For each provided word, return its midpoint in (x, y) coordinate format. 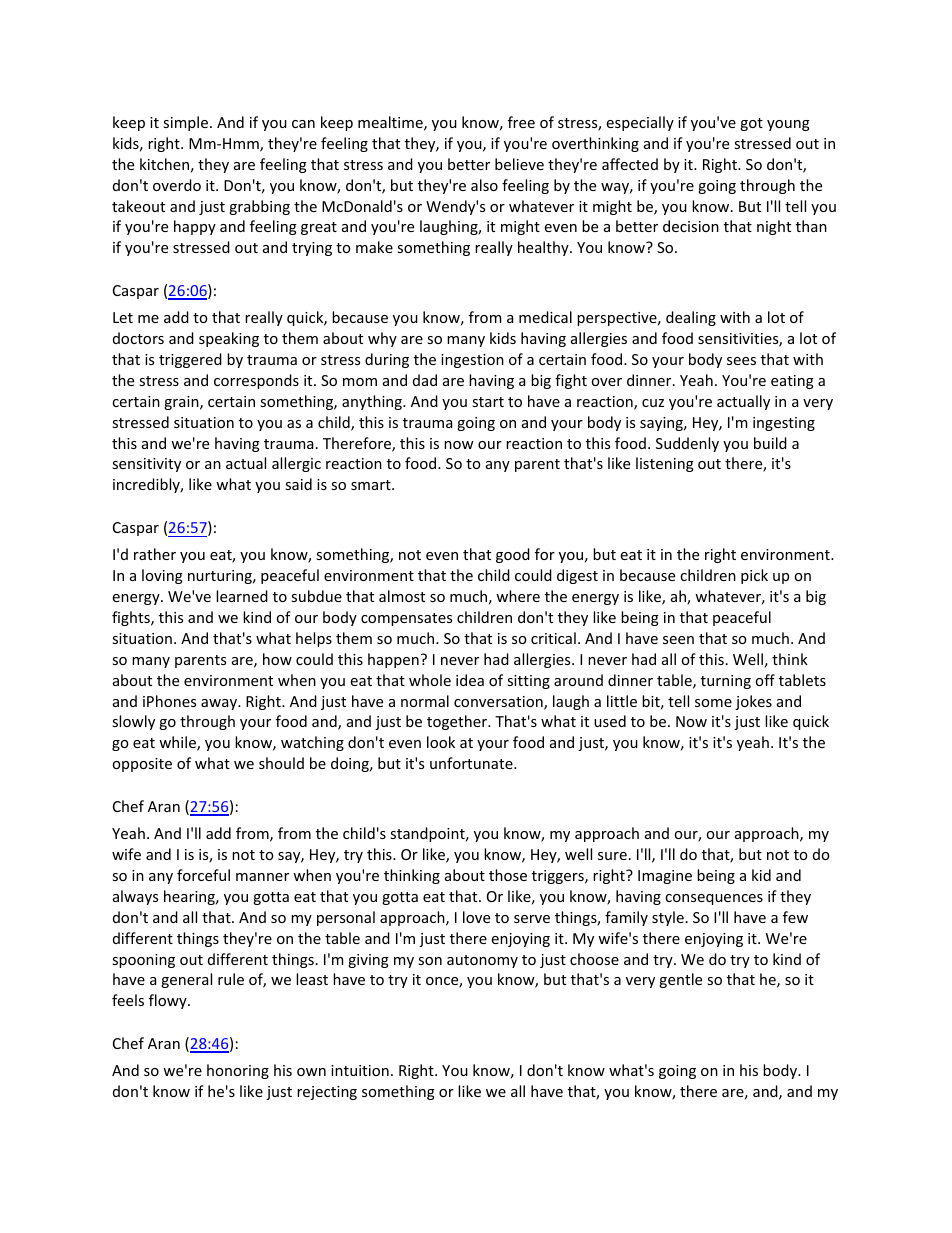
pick (754, 576)
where (518, 596)
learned (242, 596)
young (788, 125)
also (484, 185)
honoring (238, 1071)
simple (187, 123)
